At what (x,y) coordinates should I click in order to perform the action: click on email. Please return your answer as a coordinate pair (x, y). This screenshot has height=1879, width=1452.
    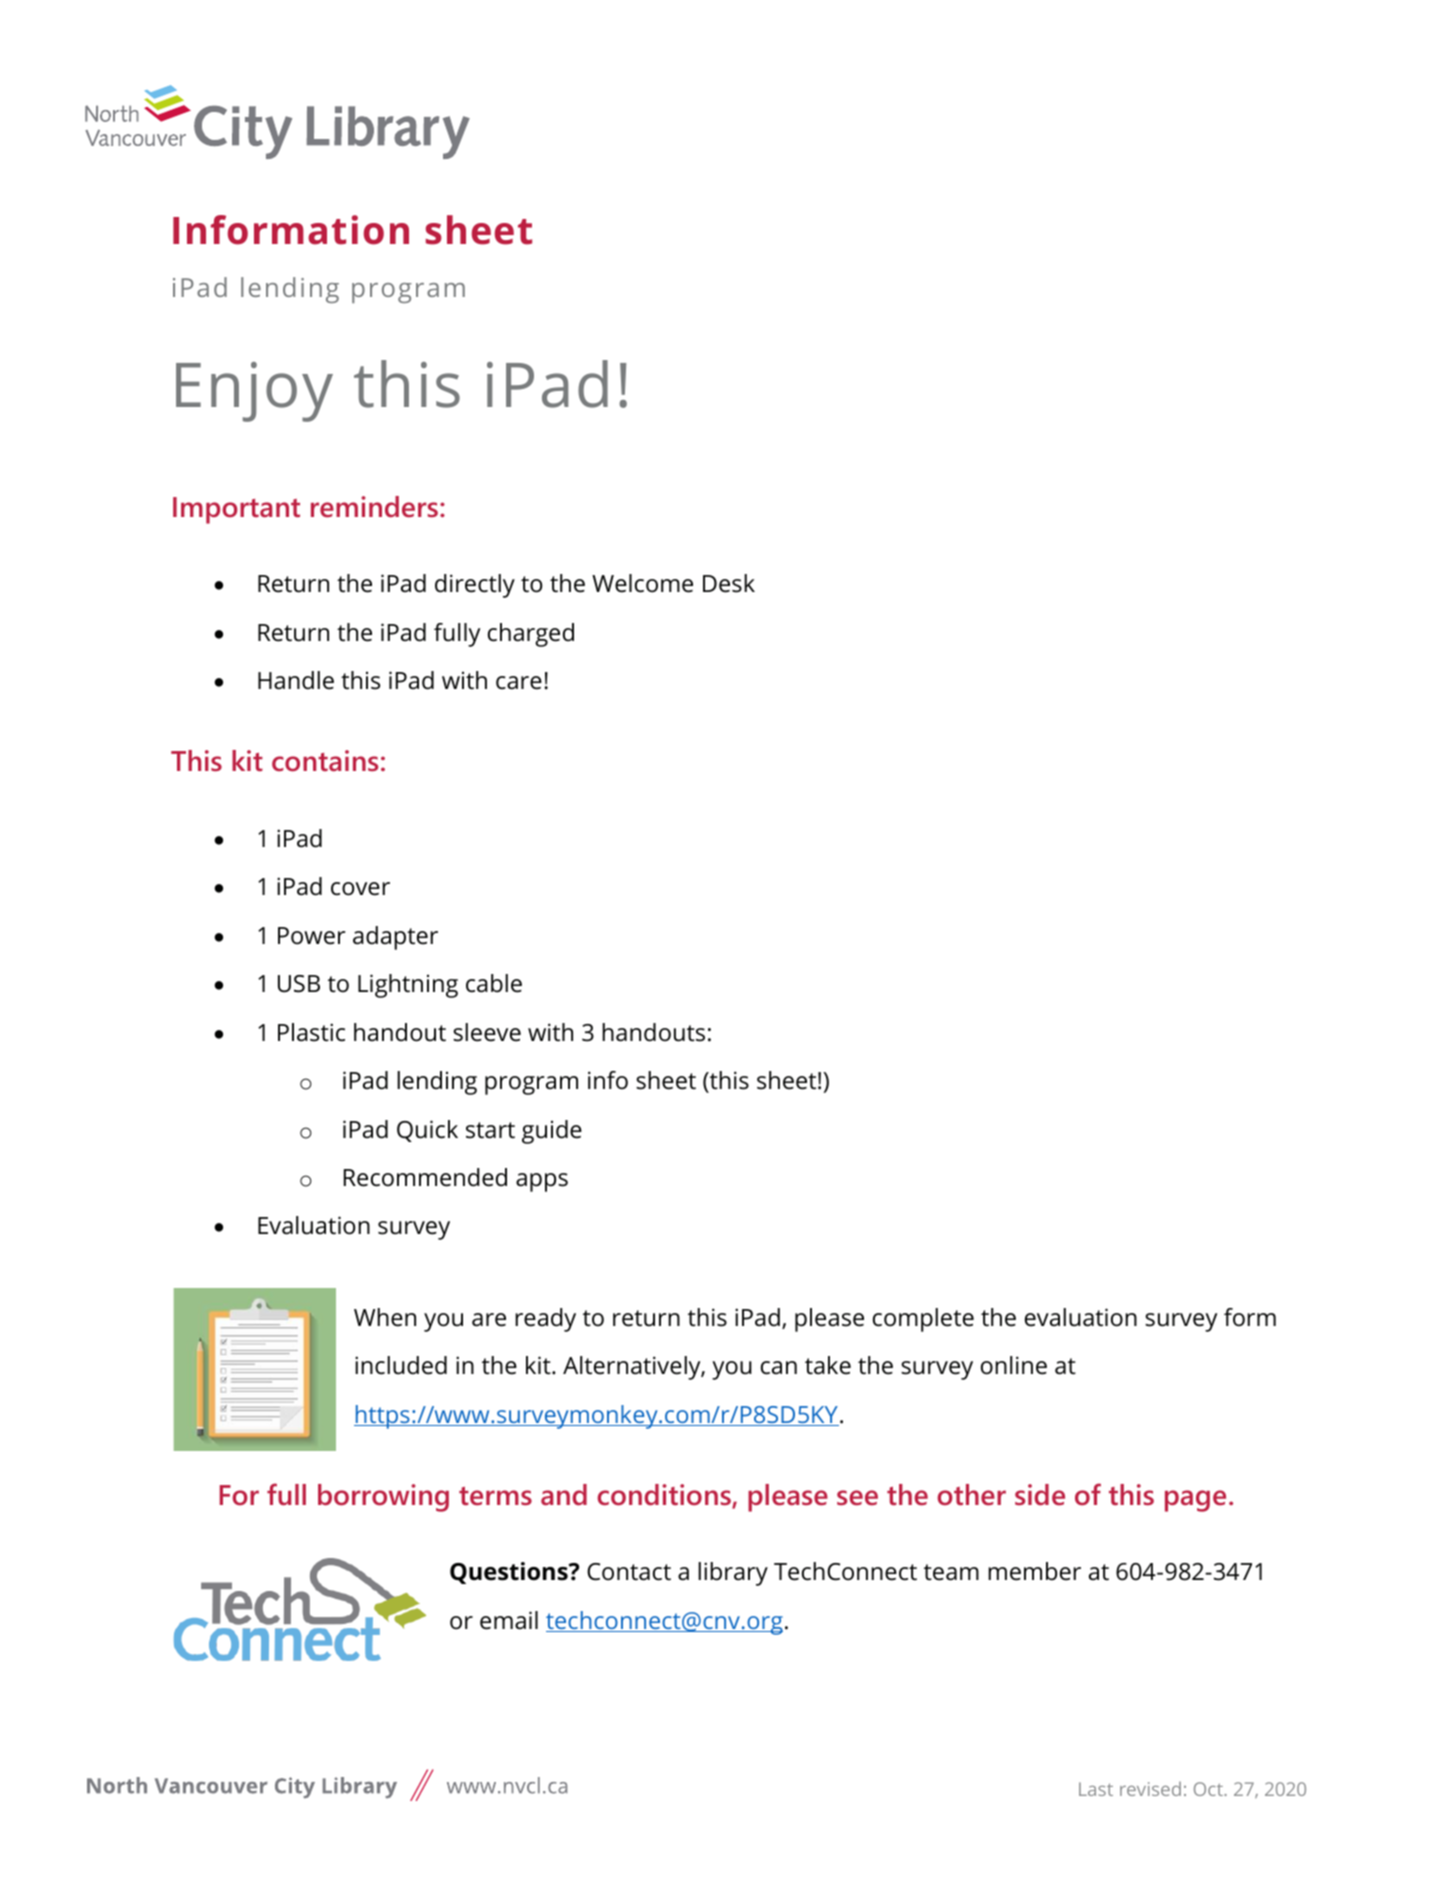
    Looking at the image, I should click on (509, 1620).
